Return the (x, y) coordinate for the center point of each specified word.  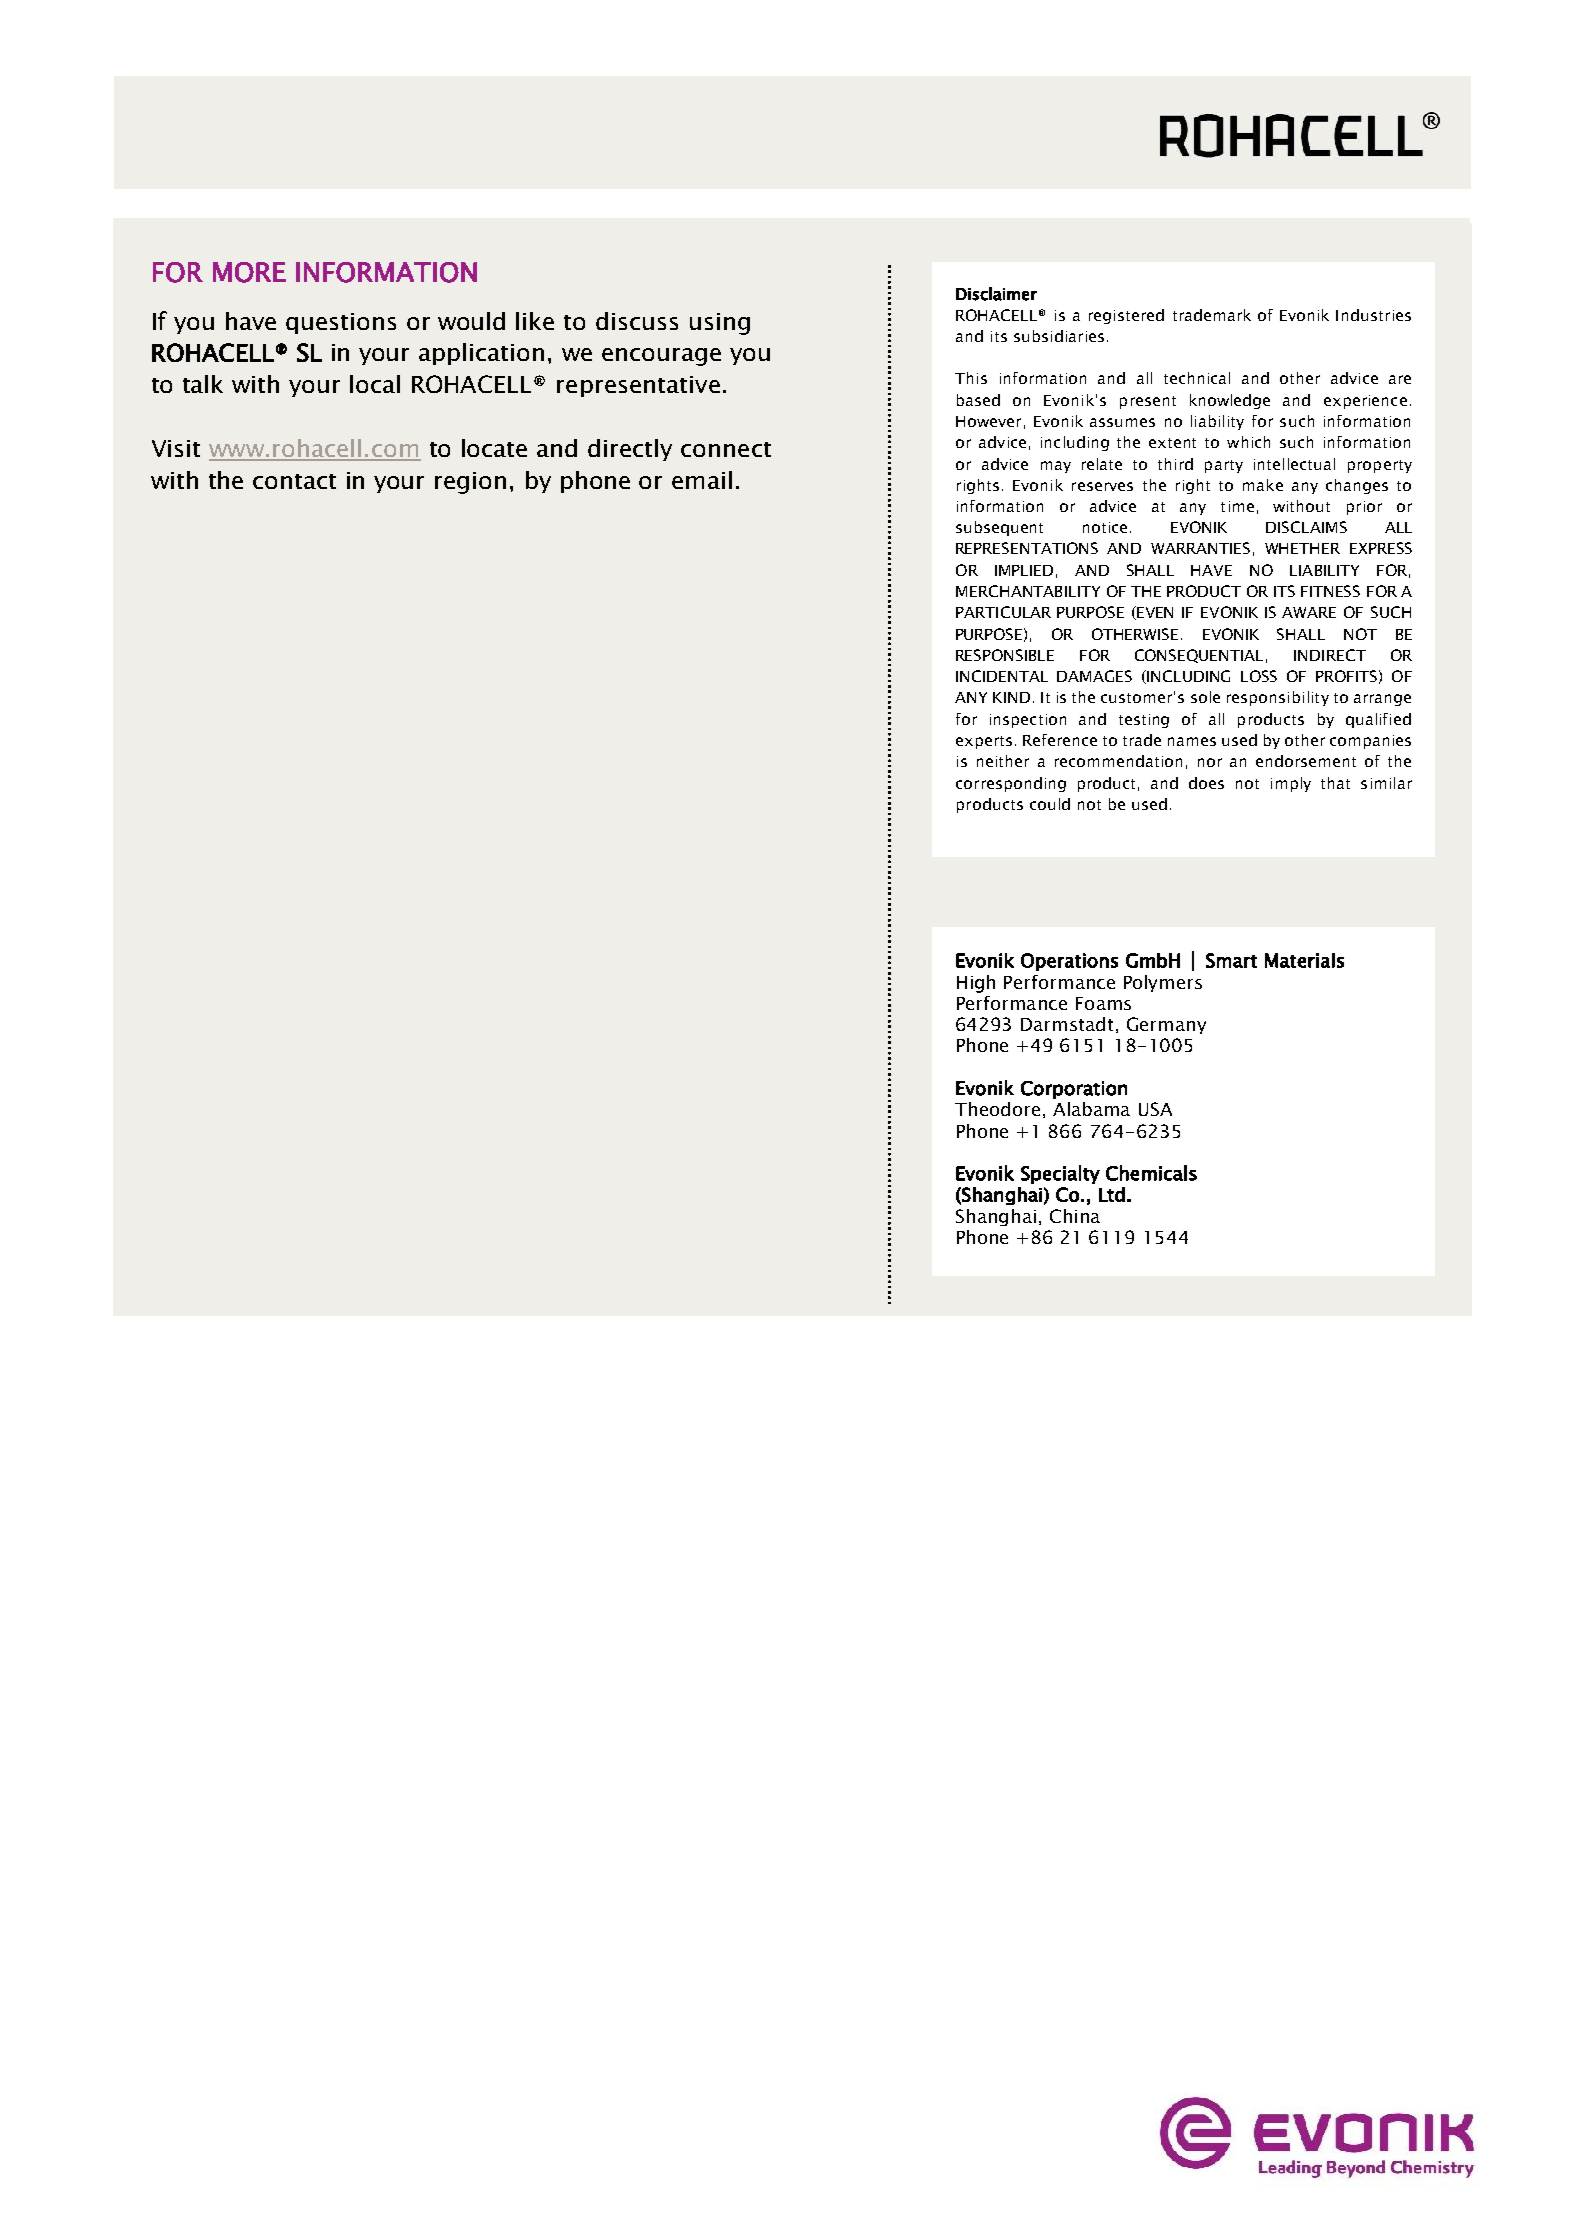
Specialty (1060, 1174)
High (976, 984)
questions (341, 323)
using (720, 324)
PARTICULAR (1003, 612)
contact (294, 481)
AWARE (1309, 612)
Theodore (997, 1109)
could (1050, 804)
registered (1126, 316)
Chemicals (1151, 1173)
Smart (1231, 960)
